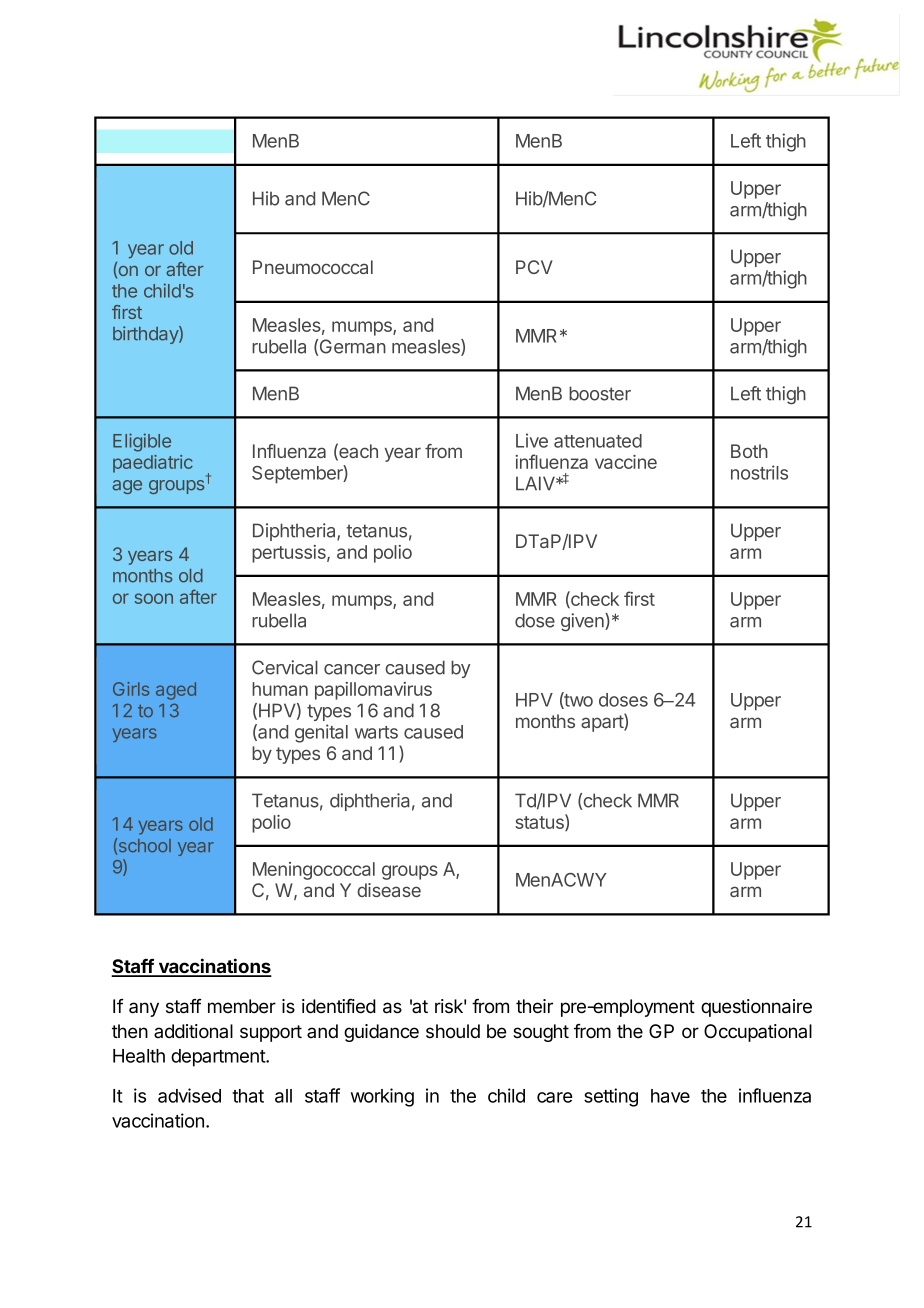  Describe the element at coordinates (453, 1031) in the document. I see `should` at that location.
